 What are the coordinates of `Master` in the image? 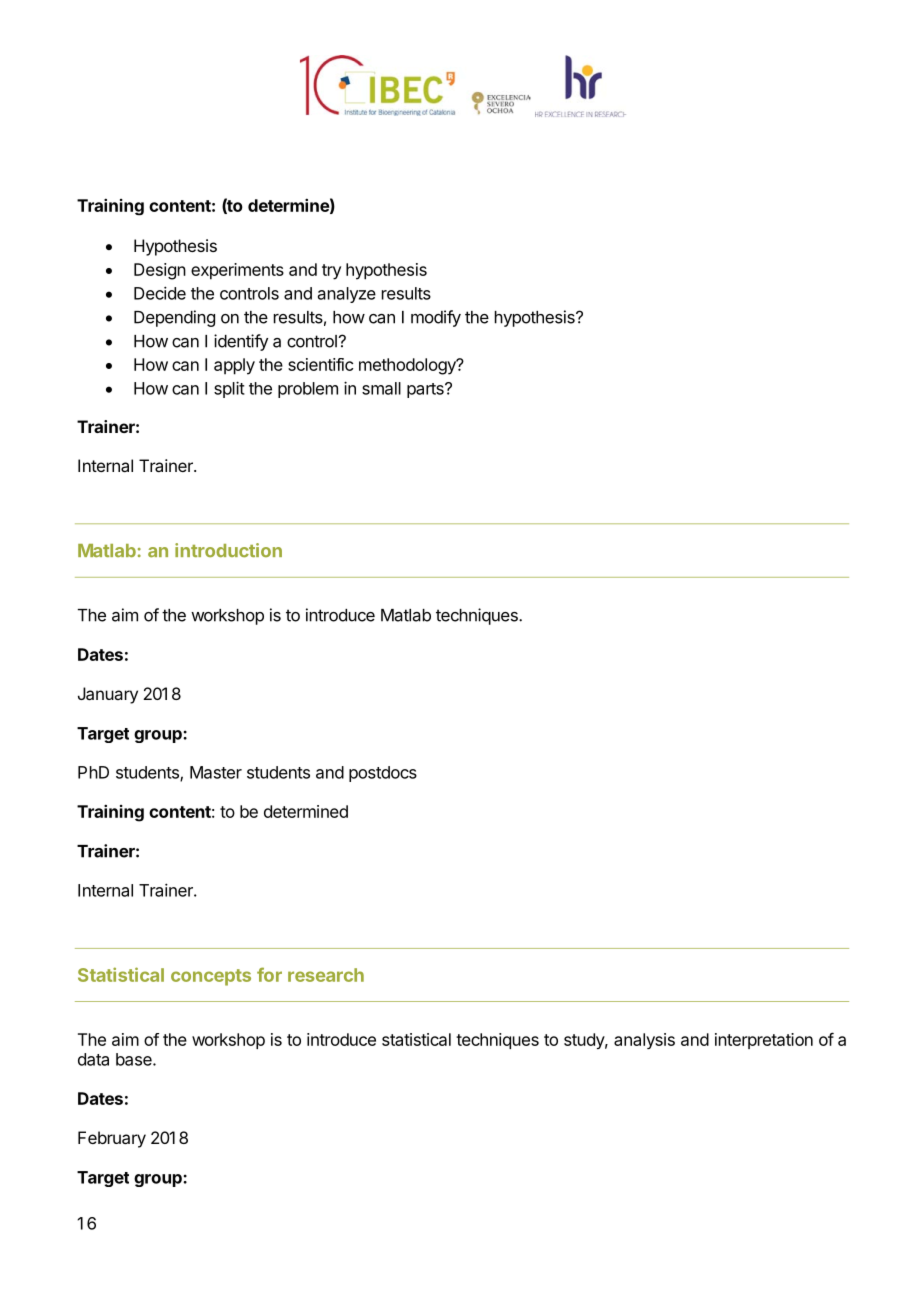 It's located at (216, 772).
